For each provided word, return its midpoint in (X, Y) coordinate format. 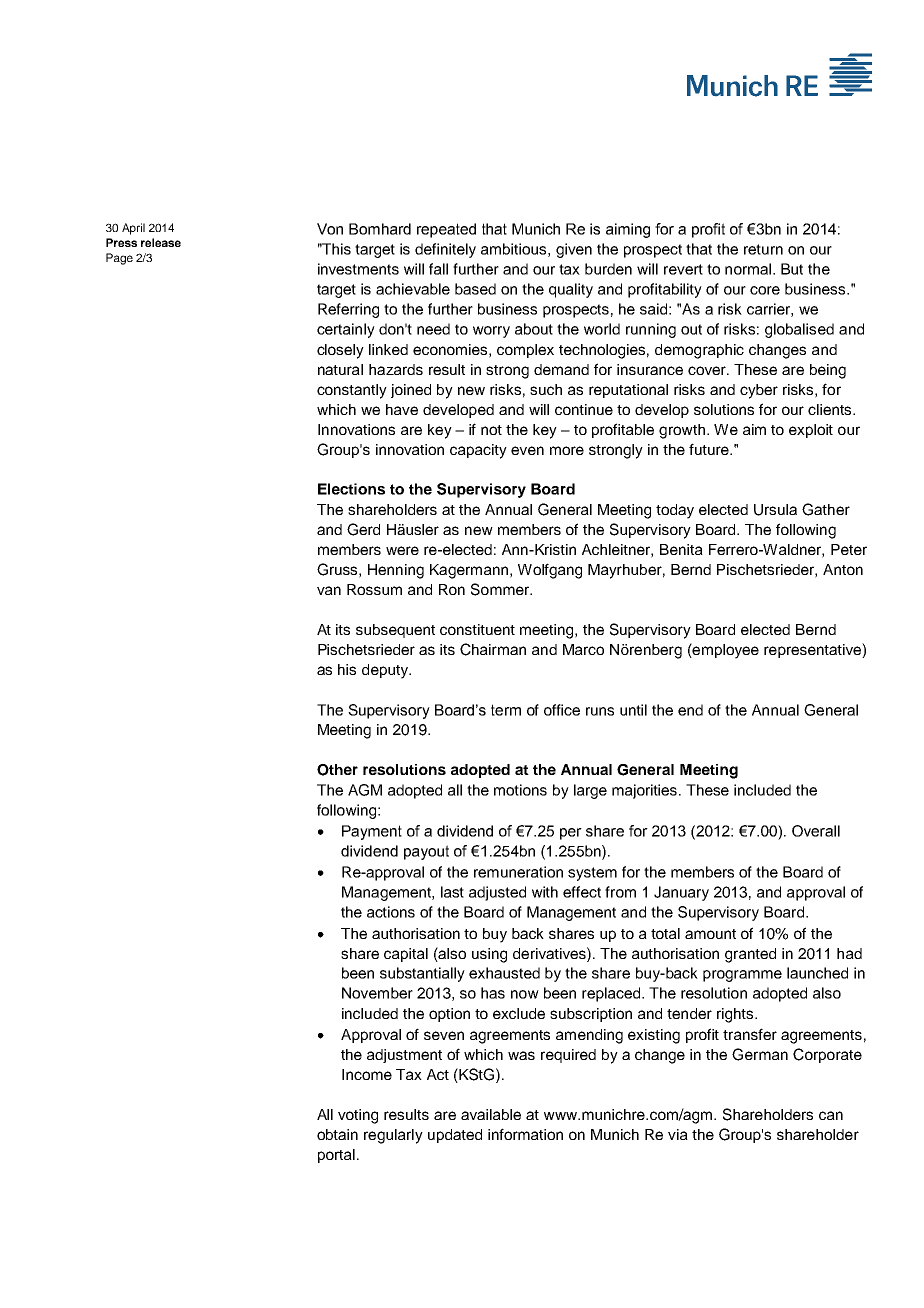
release (161, 242)
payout (426, 852)
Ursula (775, 510)
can (831, 1115)
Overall (816, 831)
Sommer (501, 589)
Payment (372, 832)
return (763, 249)
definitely (445, 250)
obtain (337, 1134)
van (329, 590)
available (491, 1114)
